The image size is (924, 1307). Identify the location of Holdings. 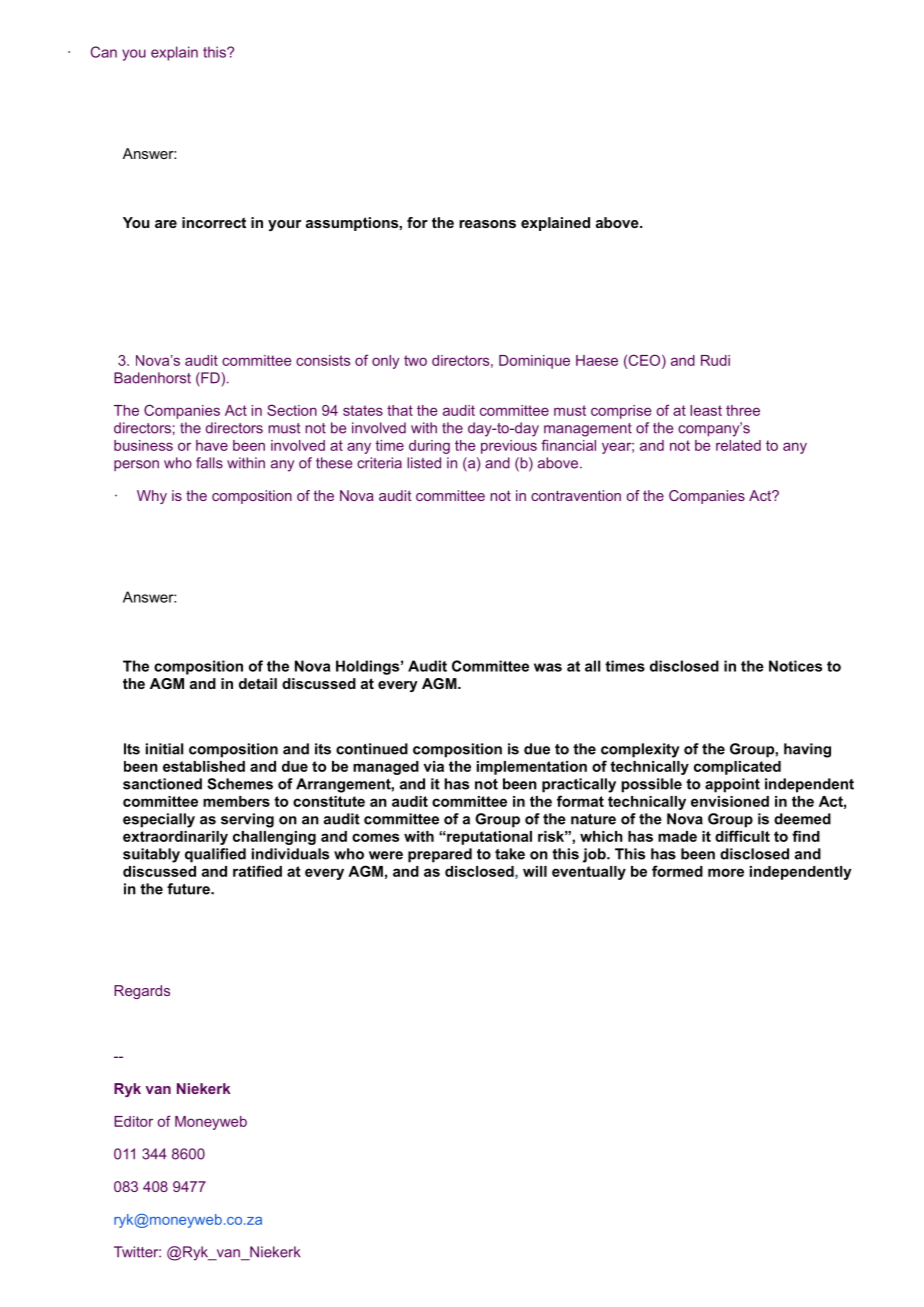
(367, 667).
